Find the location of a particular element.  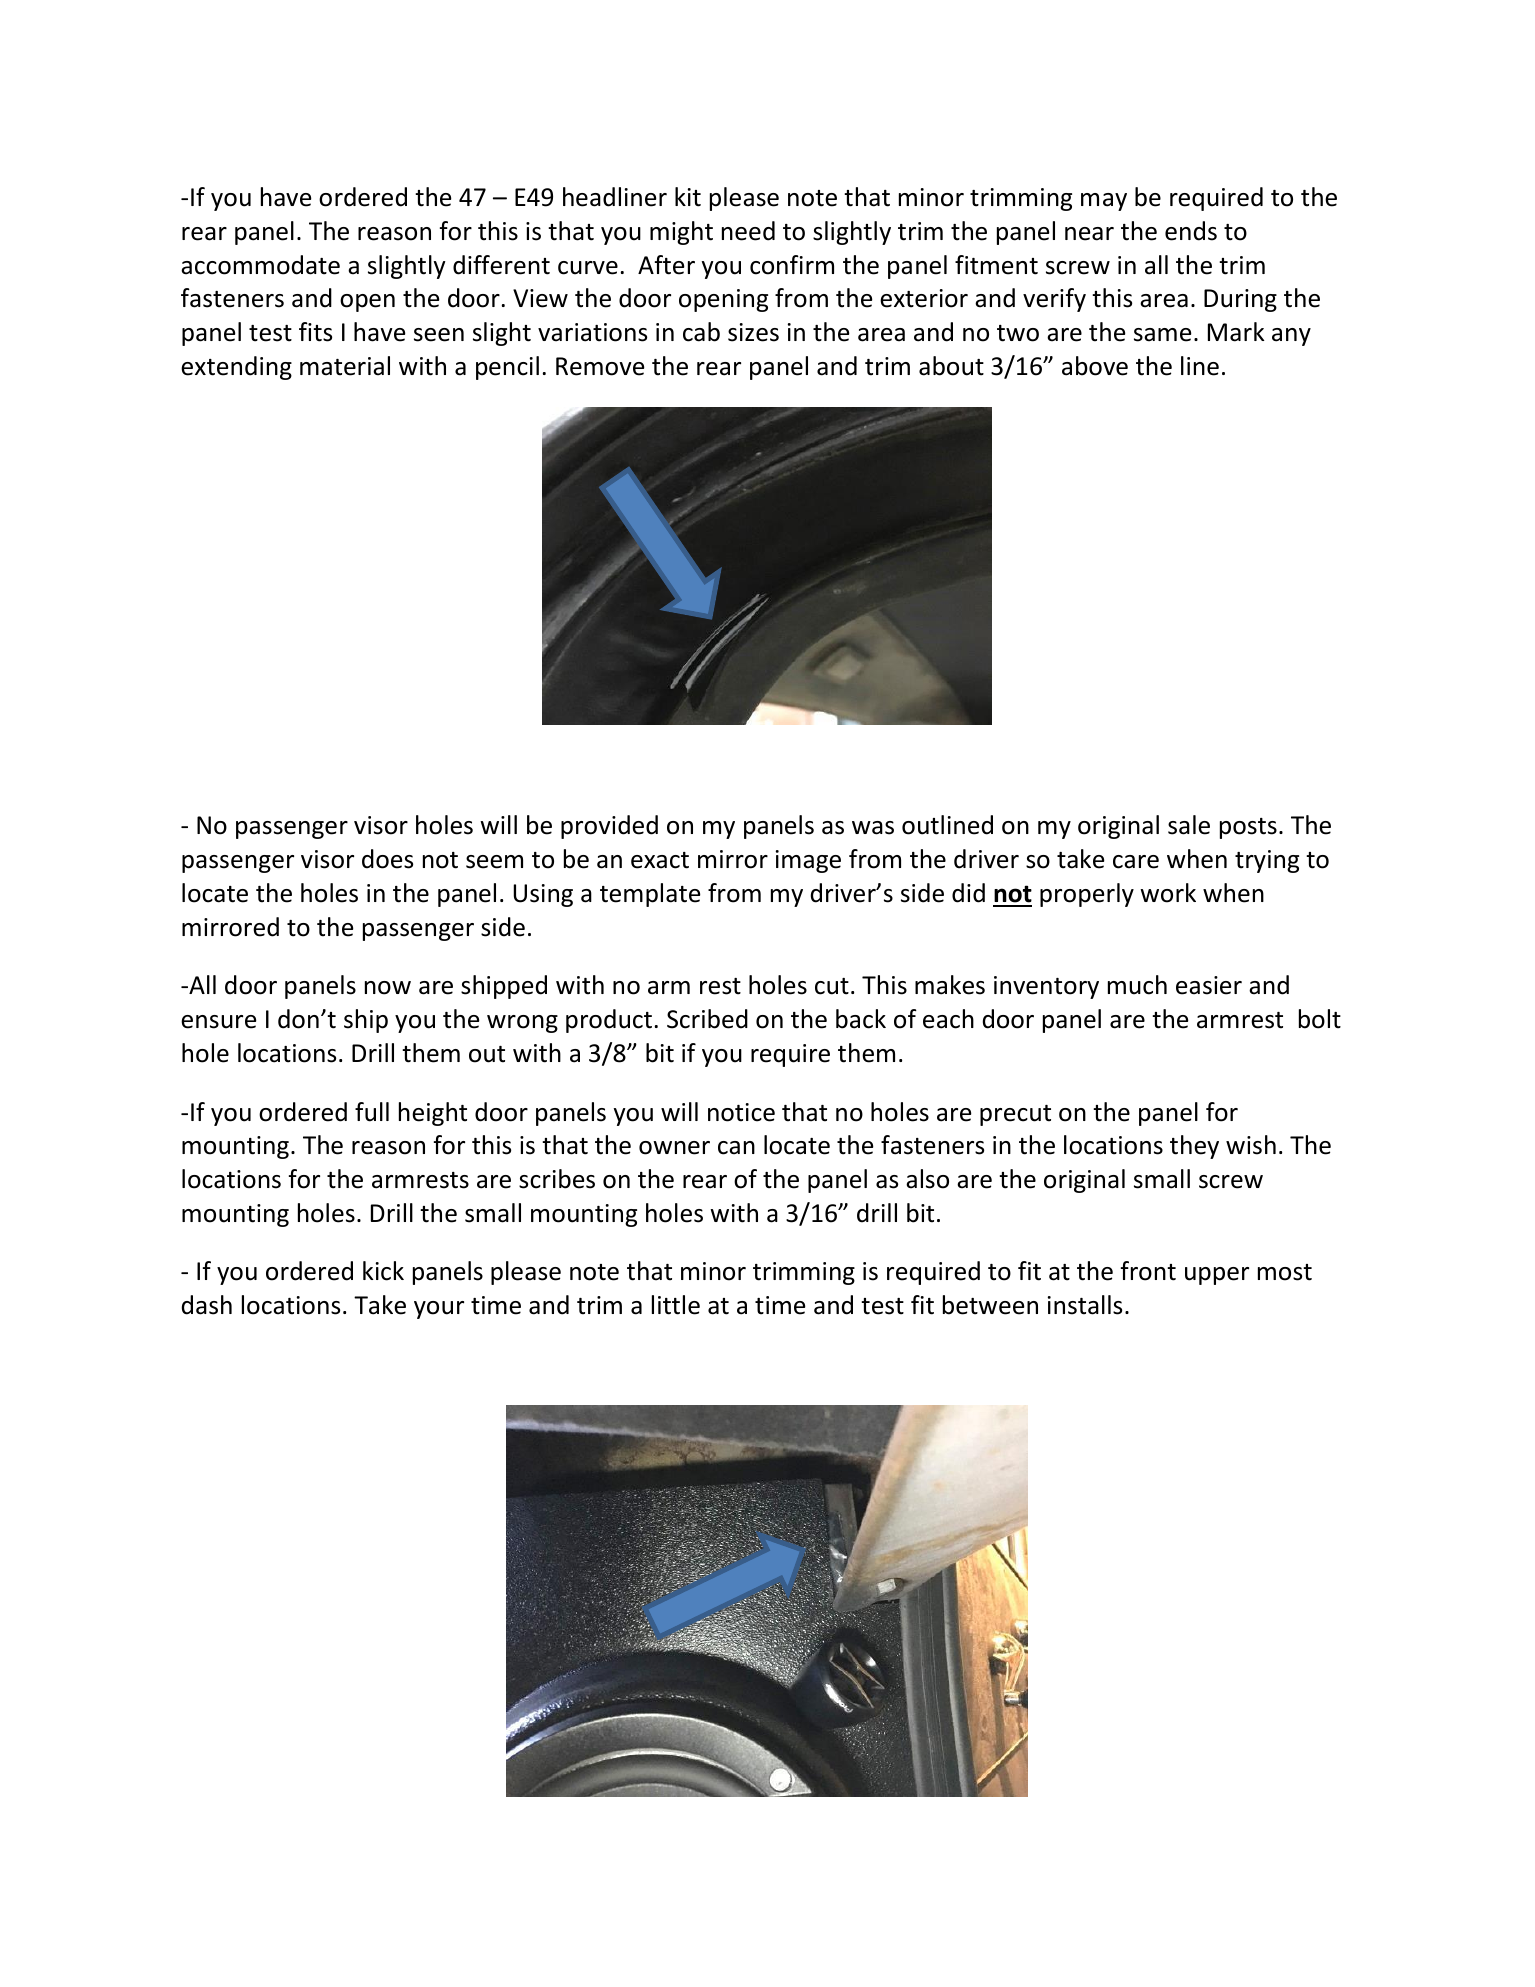

sale is located at coordinates (1189, 825).
